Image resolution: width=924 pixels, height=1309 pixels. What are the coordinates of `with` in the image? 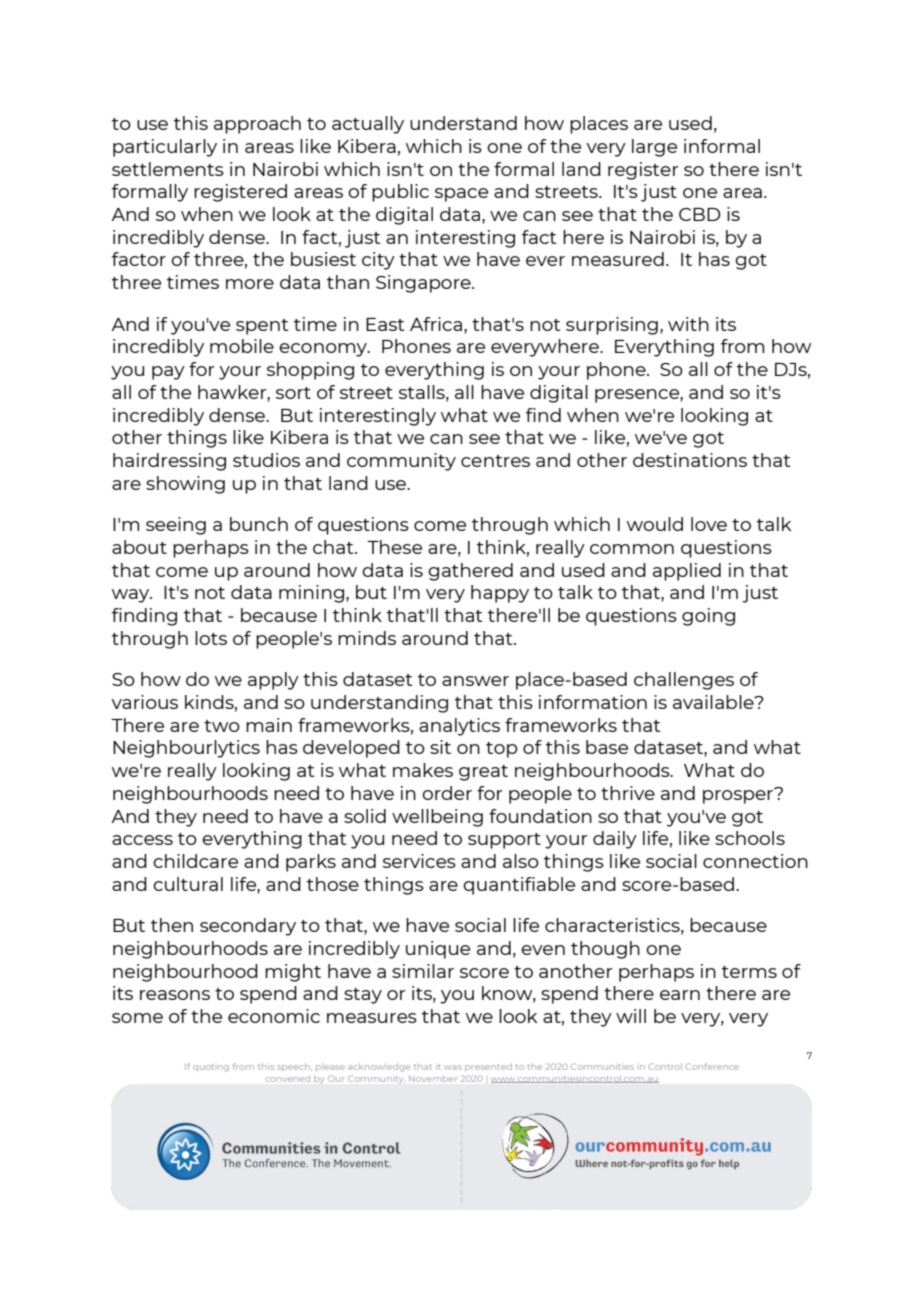 It's located at (688, 324).
